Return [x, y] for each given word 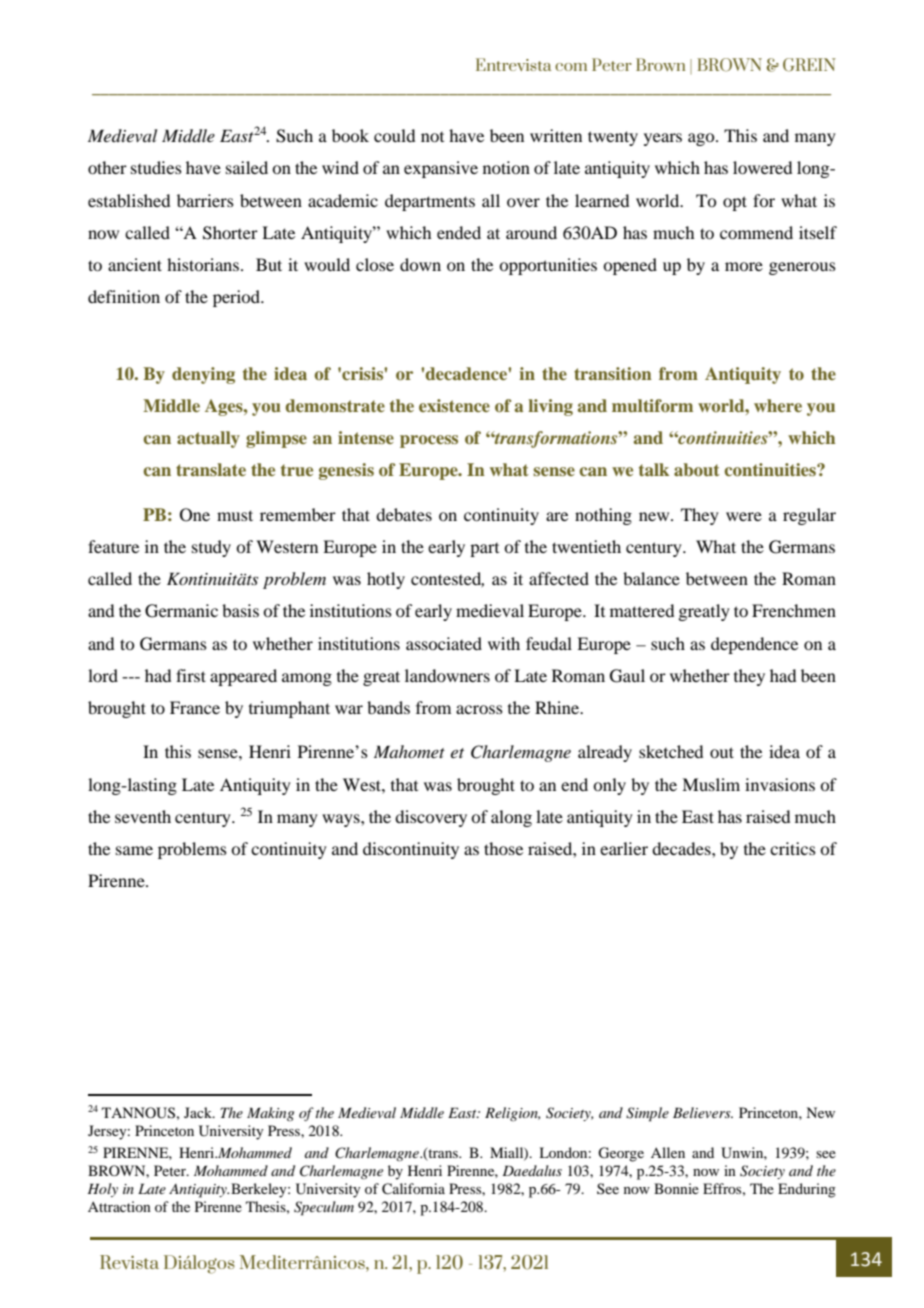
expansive [441, 169]
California [413, 1189]
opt [735, 203]
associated [444, 643]
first [191, 675]
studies [156, 167]
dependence [754, 645]
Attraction [119, 1206]
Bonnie [676, 1188]
